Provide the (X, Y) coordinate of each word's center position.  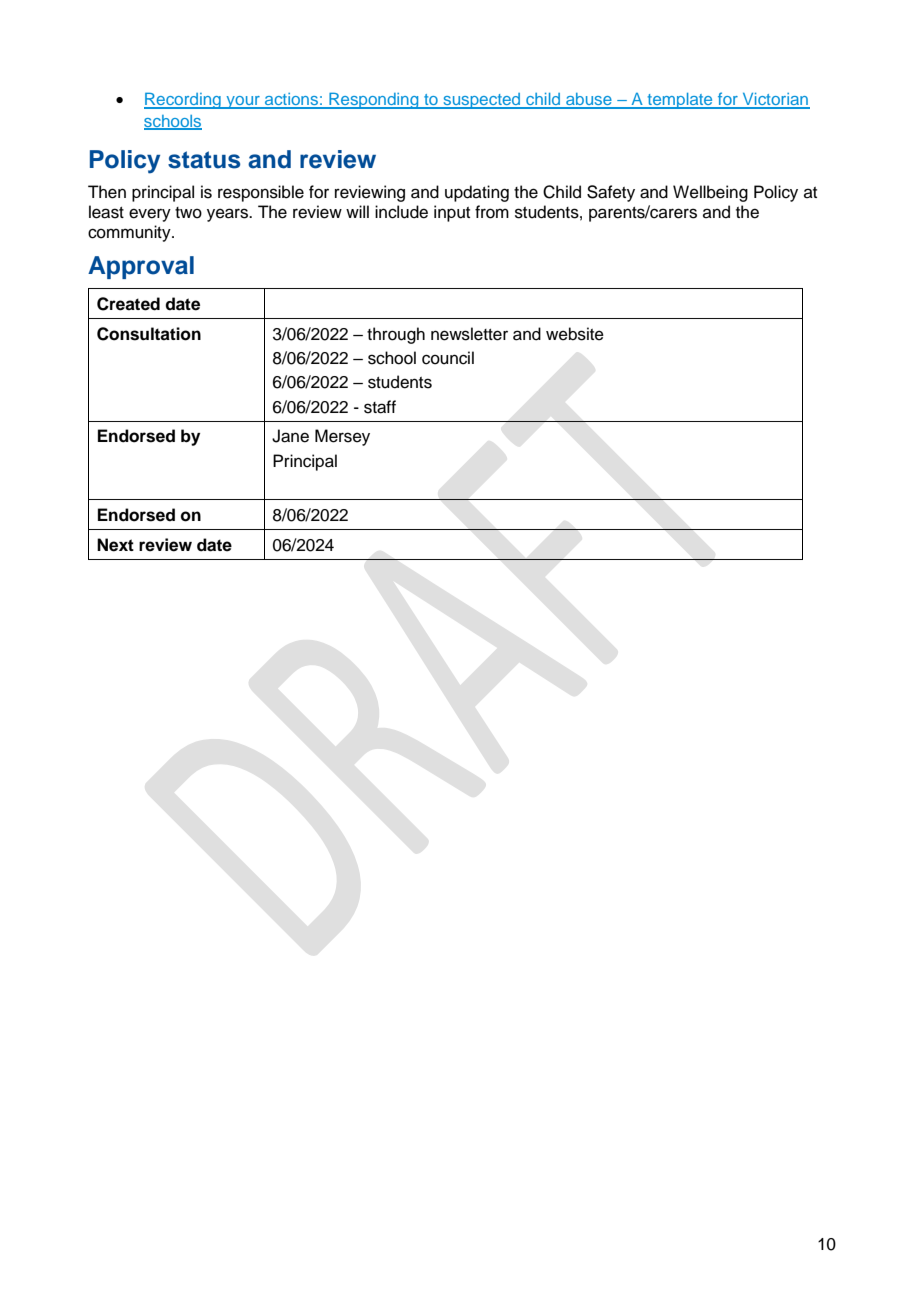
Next (115, 545)
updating (477, 193)
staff (380, 407)
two (188, 213)
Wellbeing (710, 193)
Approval (141, 267)
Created (128, 304)
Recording (183, 100)
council (448, 358)
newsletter (469, 334)
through (396, 335)
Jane (290, 436)
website (575, 334)
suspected (482, 101)
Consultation (149, 334)
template (680, 101)
